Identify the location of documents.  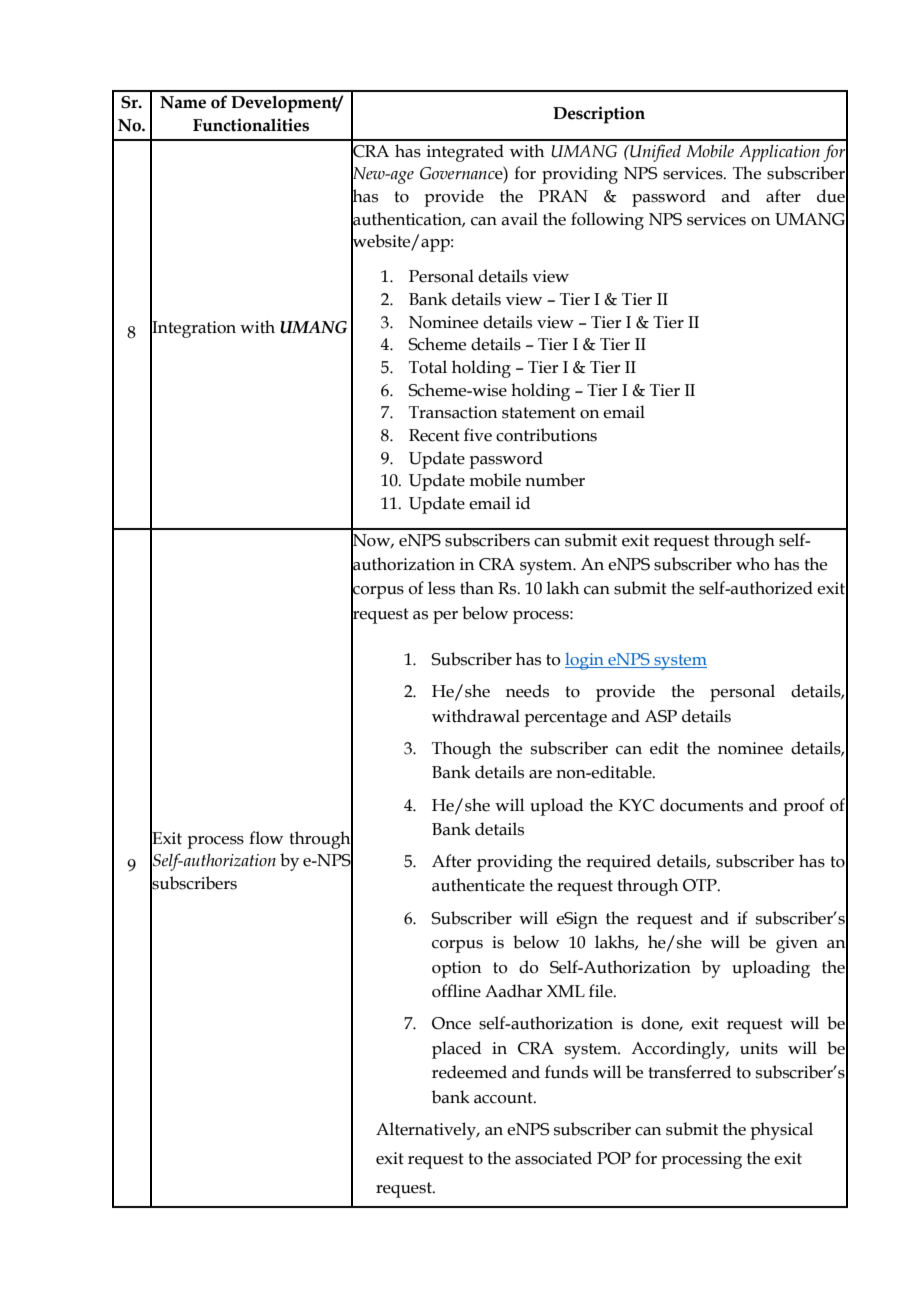
(701, 805).
